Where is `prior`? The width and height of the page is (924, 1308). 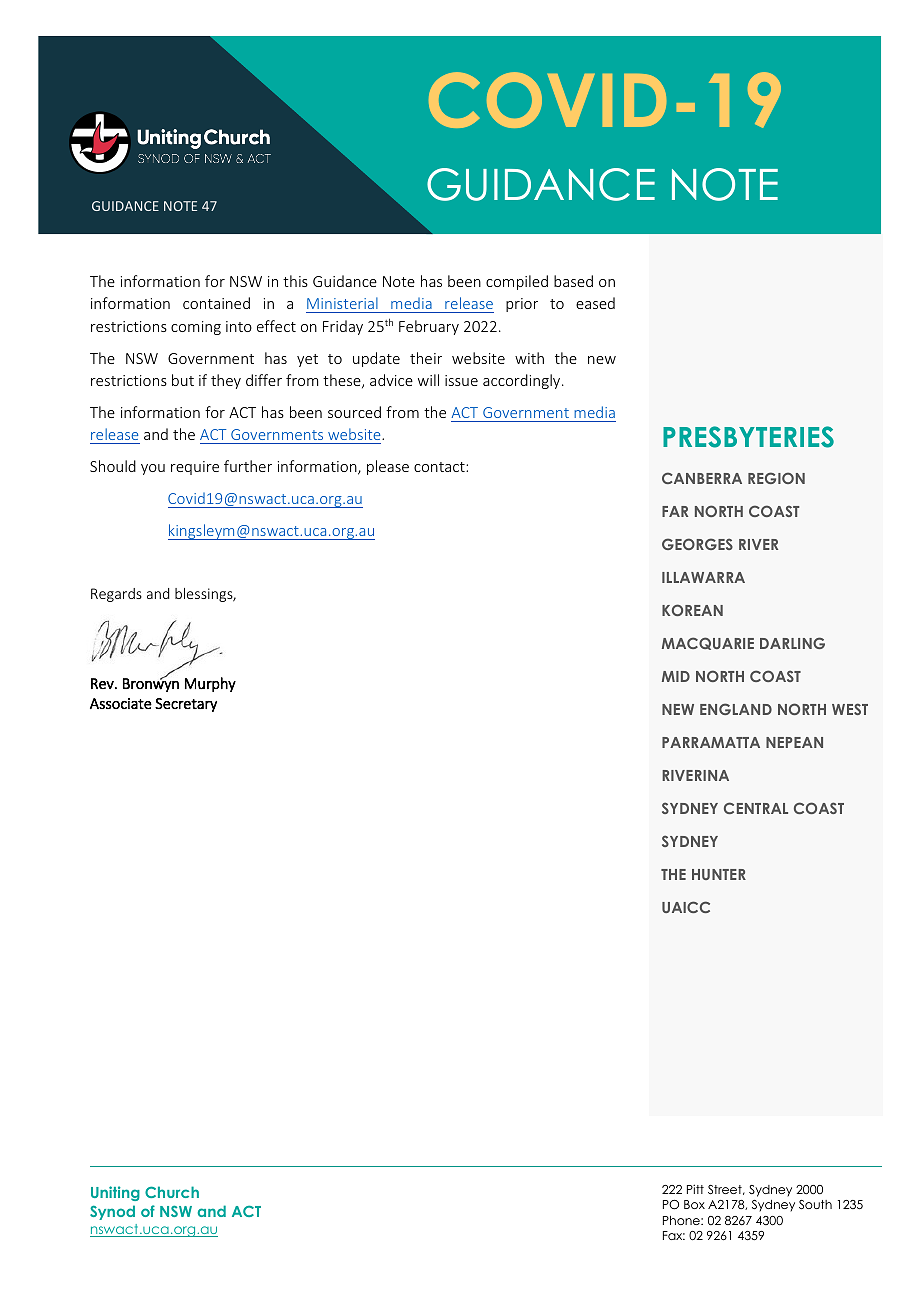 prior is located at coordinates (522, 305).
